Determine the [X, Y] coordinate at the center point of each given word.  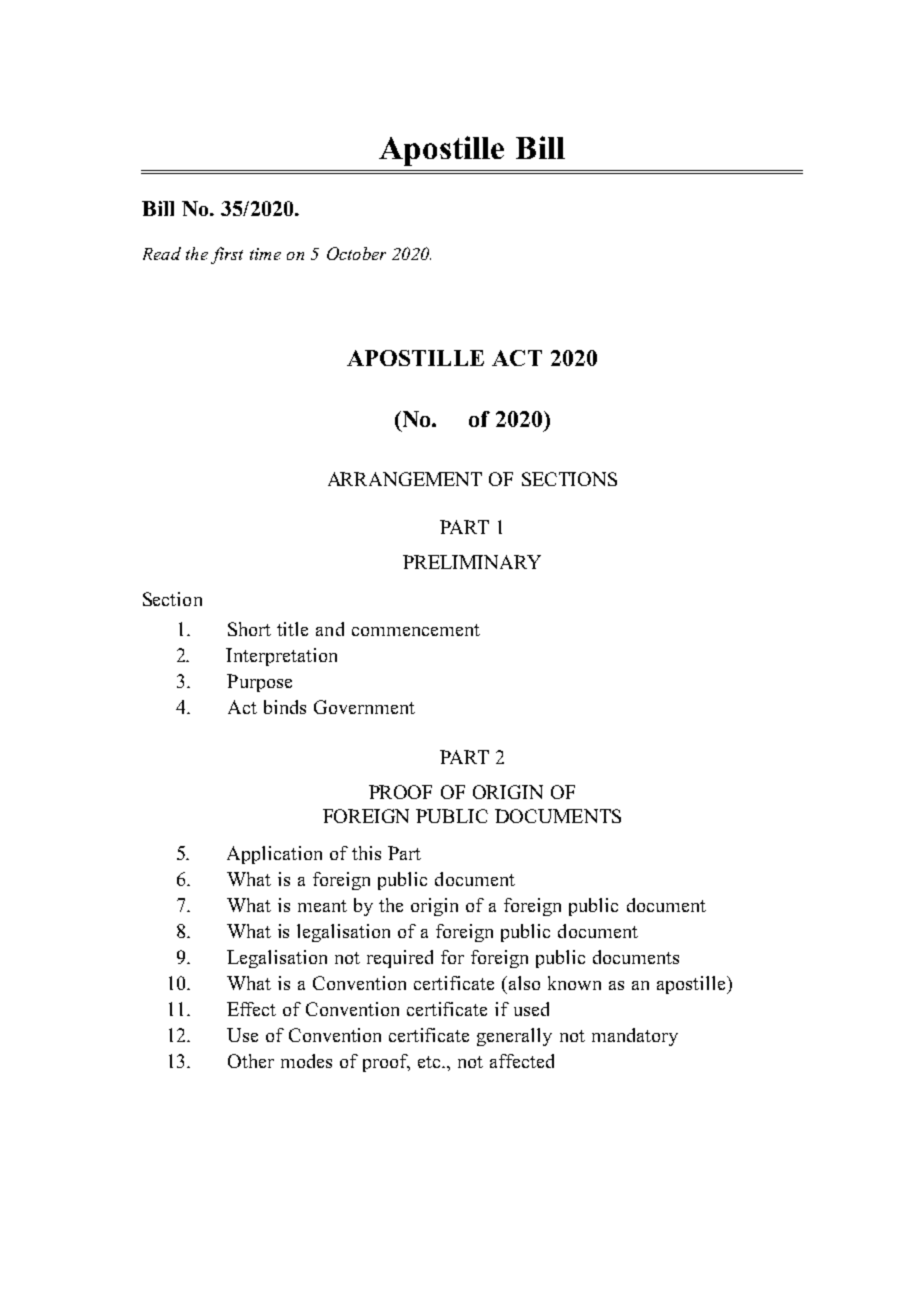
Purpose [259, 683]
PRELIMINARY [472, 562]
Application [274, 855]
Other [251, 1061]
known [574, 983]
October [356, 253]
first [227, 255]
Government [364, 707]
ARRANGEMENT [405, 479]
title [292, 629]
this [366, 853]
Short [249, 629]
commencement [416, 630]
